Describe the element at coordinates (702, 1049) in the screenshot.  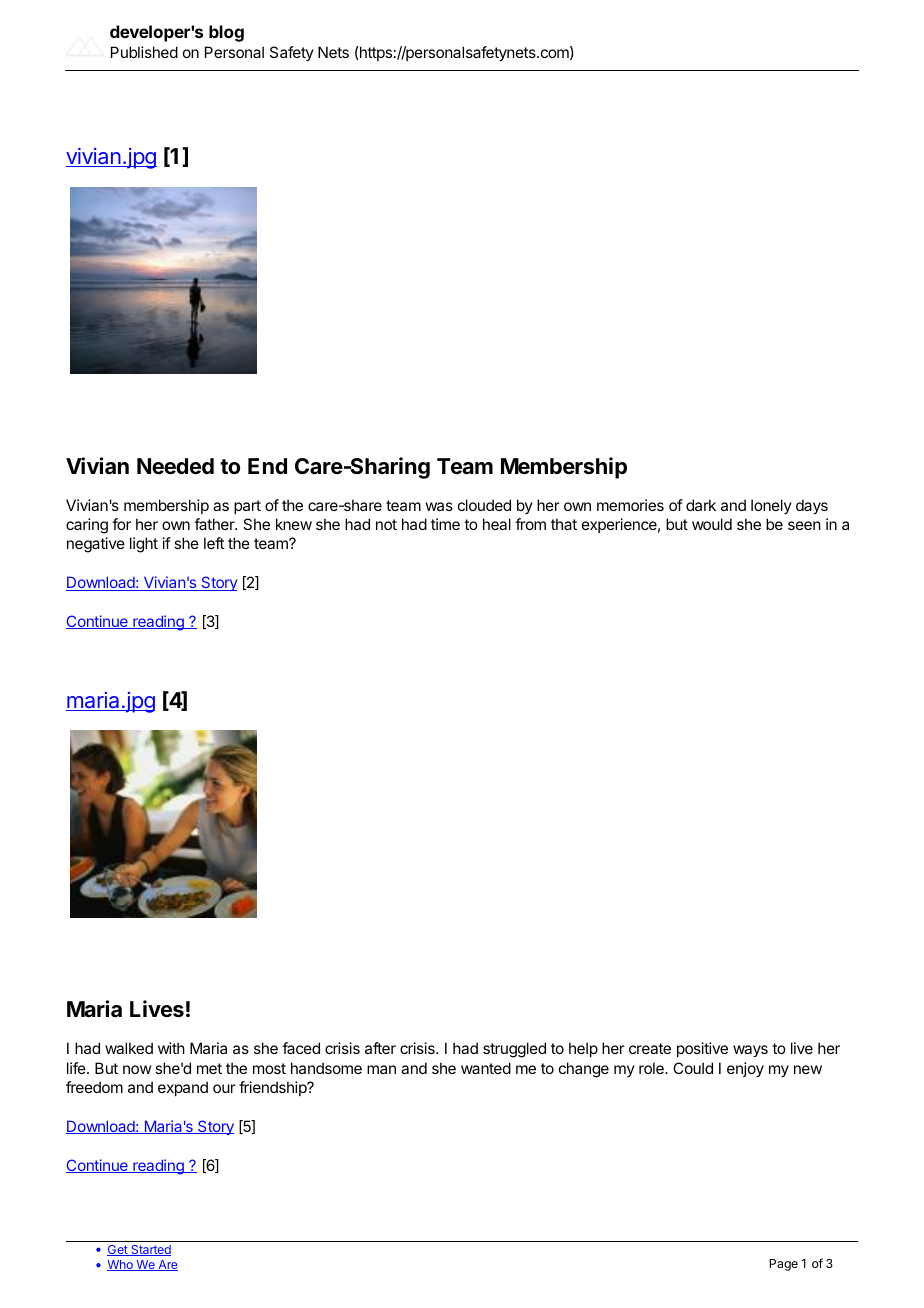
I see `positive` at that location.
